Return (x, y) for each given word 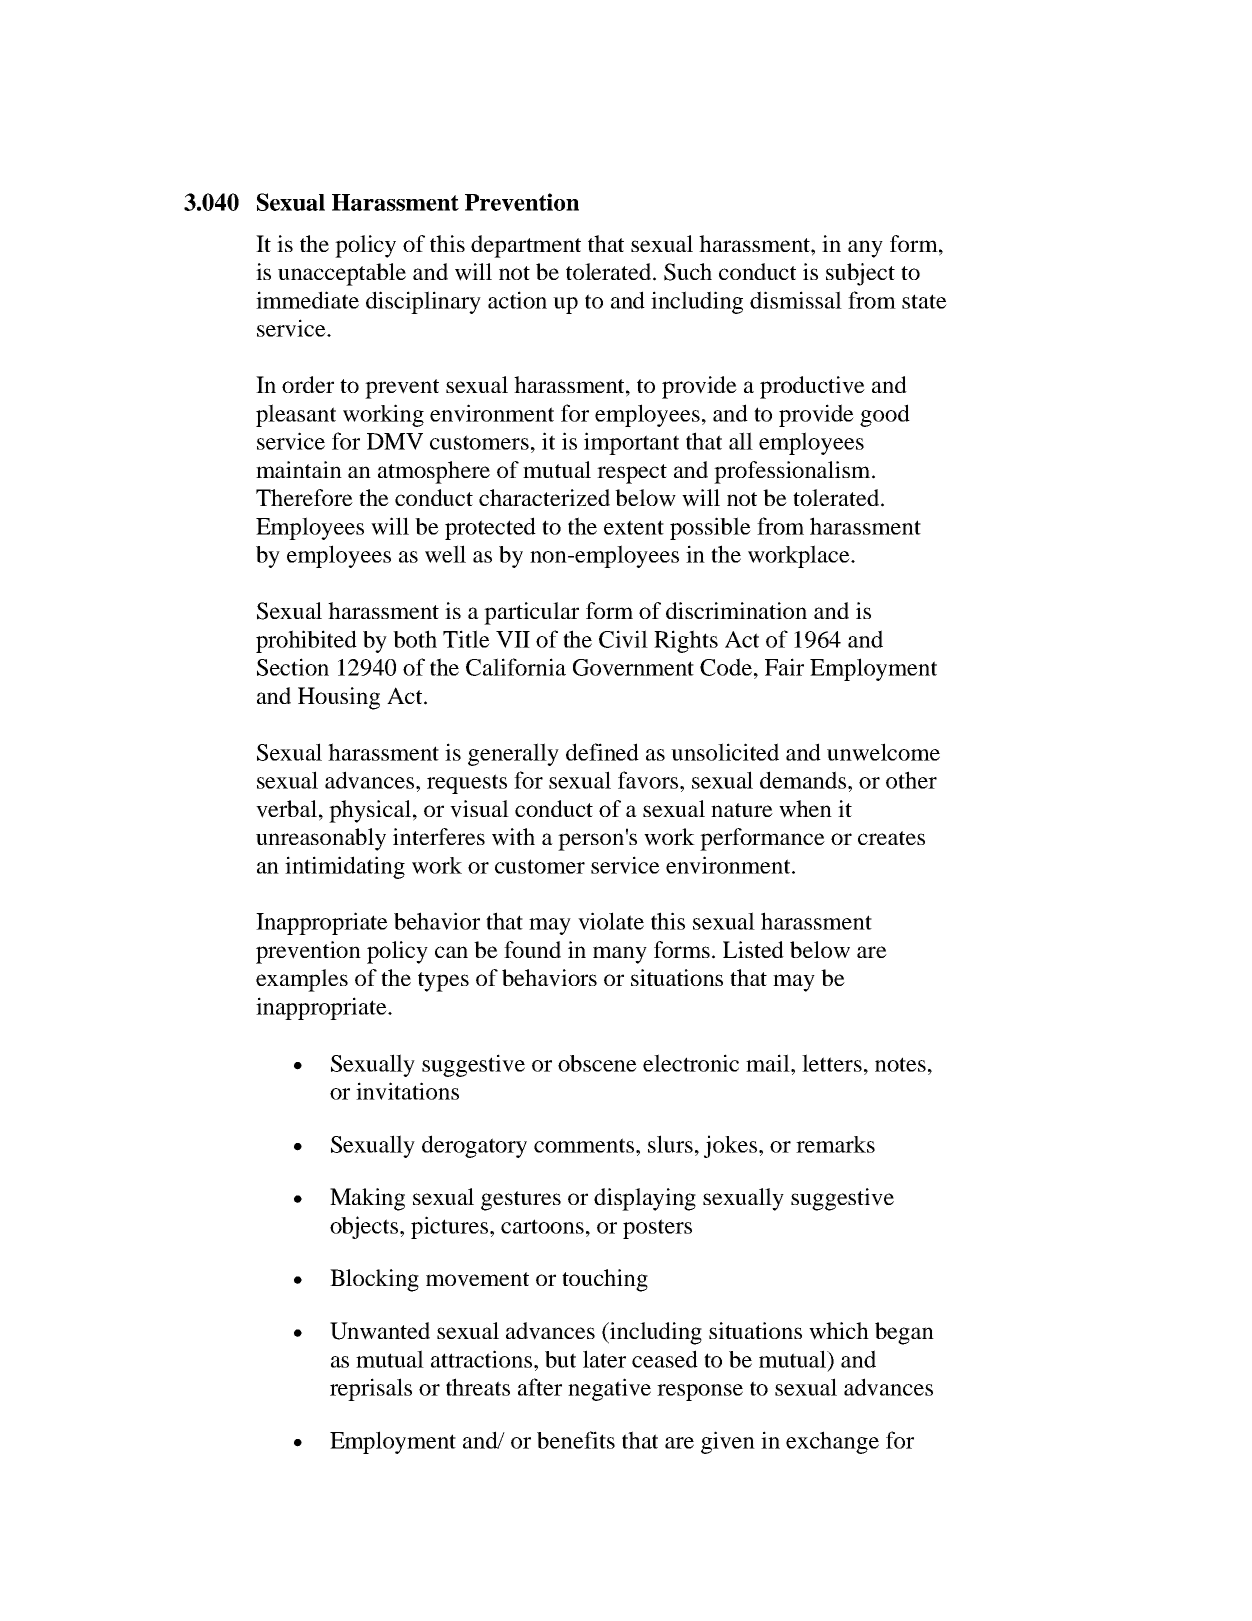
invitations (407, 1091)
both (415, 639)
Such (688, 272)
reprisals (371, 1389)
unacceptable (342, 274)
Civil (623, 639)
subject (860, 274)
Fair (784, 667)
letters (832, 1063)
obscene (597, 1063)
